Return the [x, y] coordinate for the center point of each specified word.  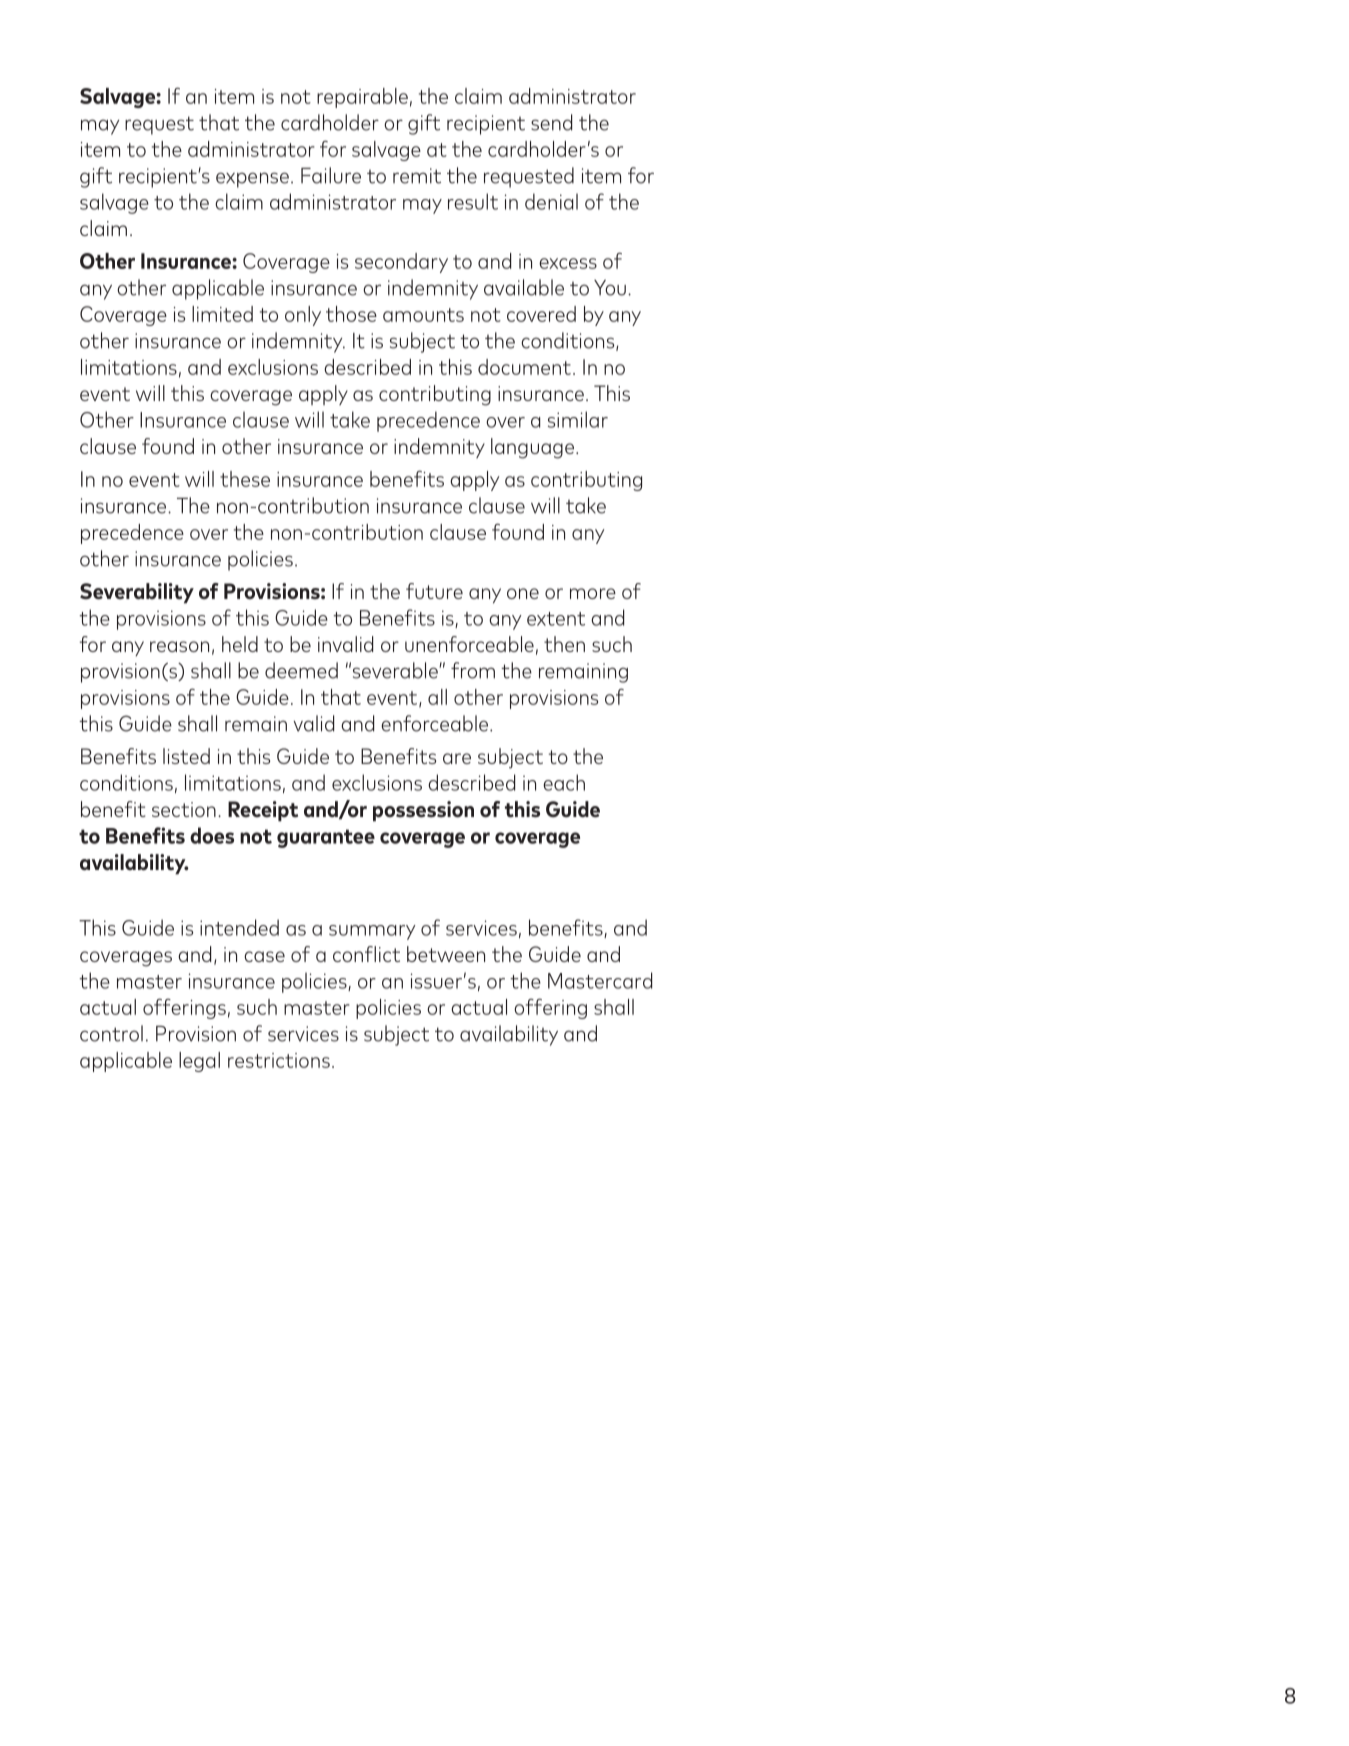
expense [252, 180]
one [523, 593]
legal [199, 1062]
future [434, 591]
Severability [137, 593]
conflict [366, 954]
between [446, 954]
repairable [362, 98]
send [551, 122]
